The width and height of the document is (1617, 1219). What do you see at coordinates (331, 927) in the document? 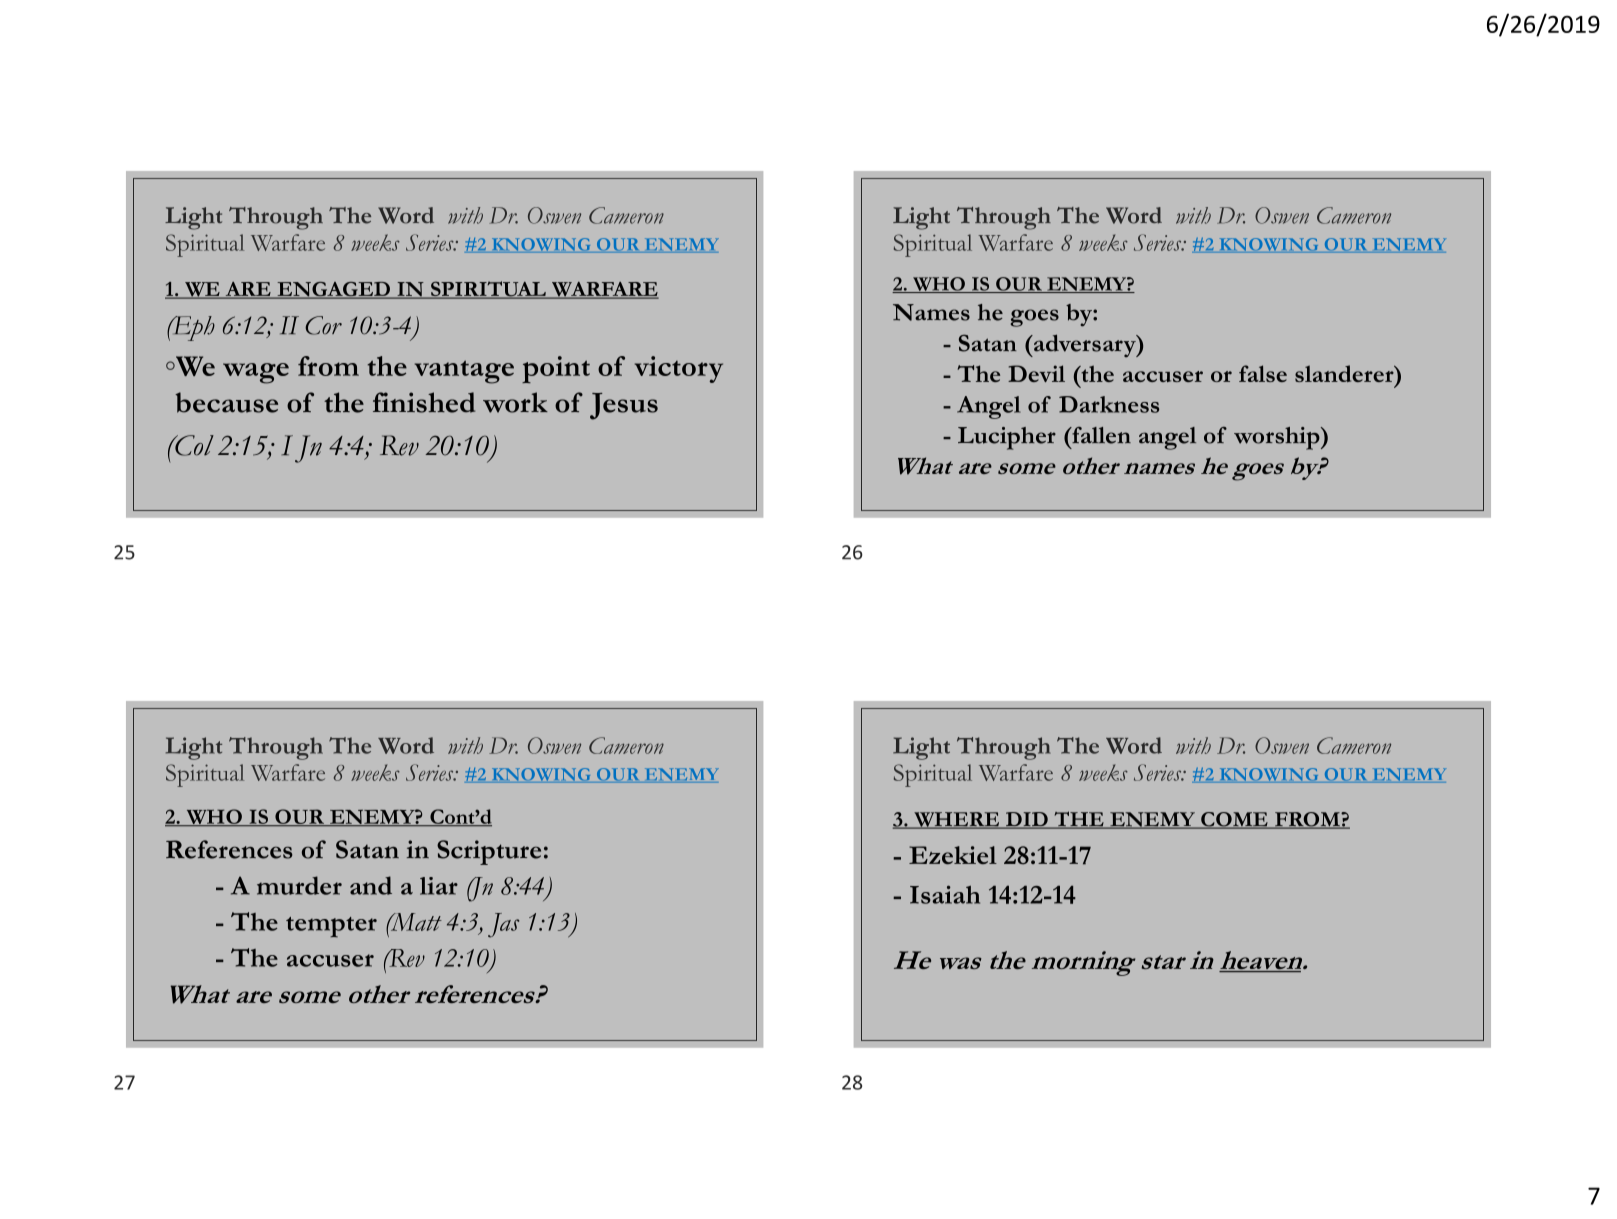
I see `tempter` at bounding box center [331, 927].
